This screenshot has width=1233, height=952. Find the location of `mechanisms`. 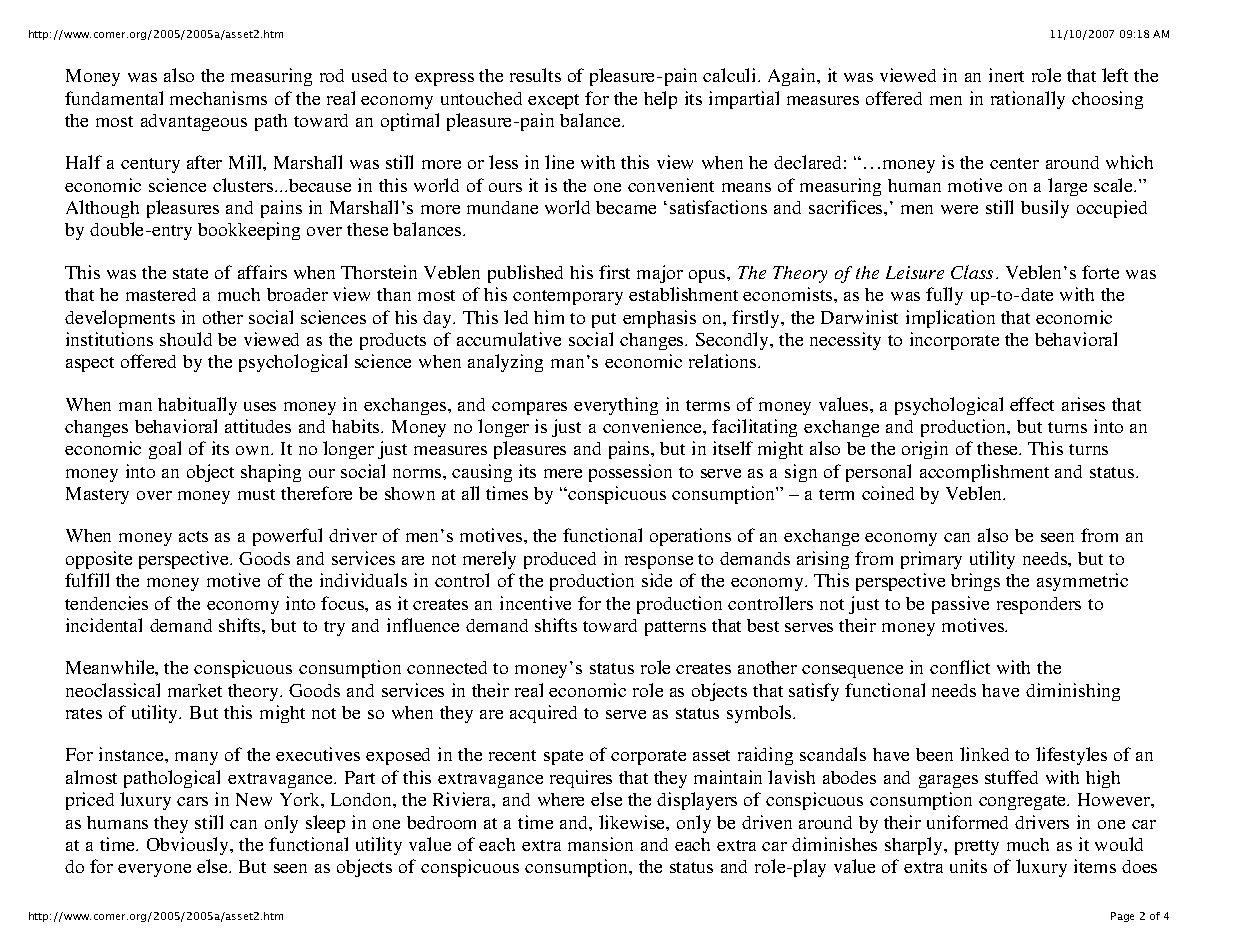

mechanisms is located at coordinates (218, 98).
